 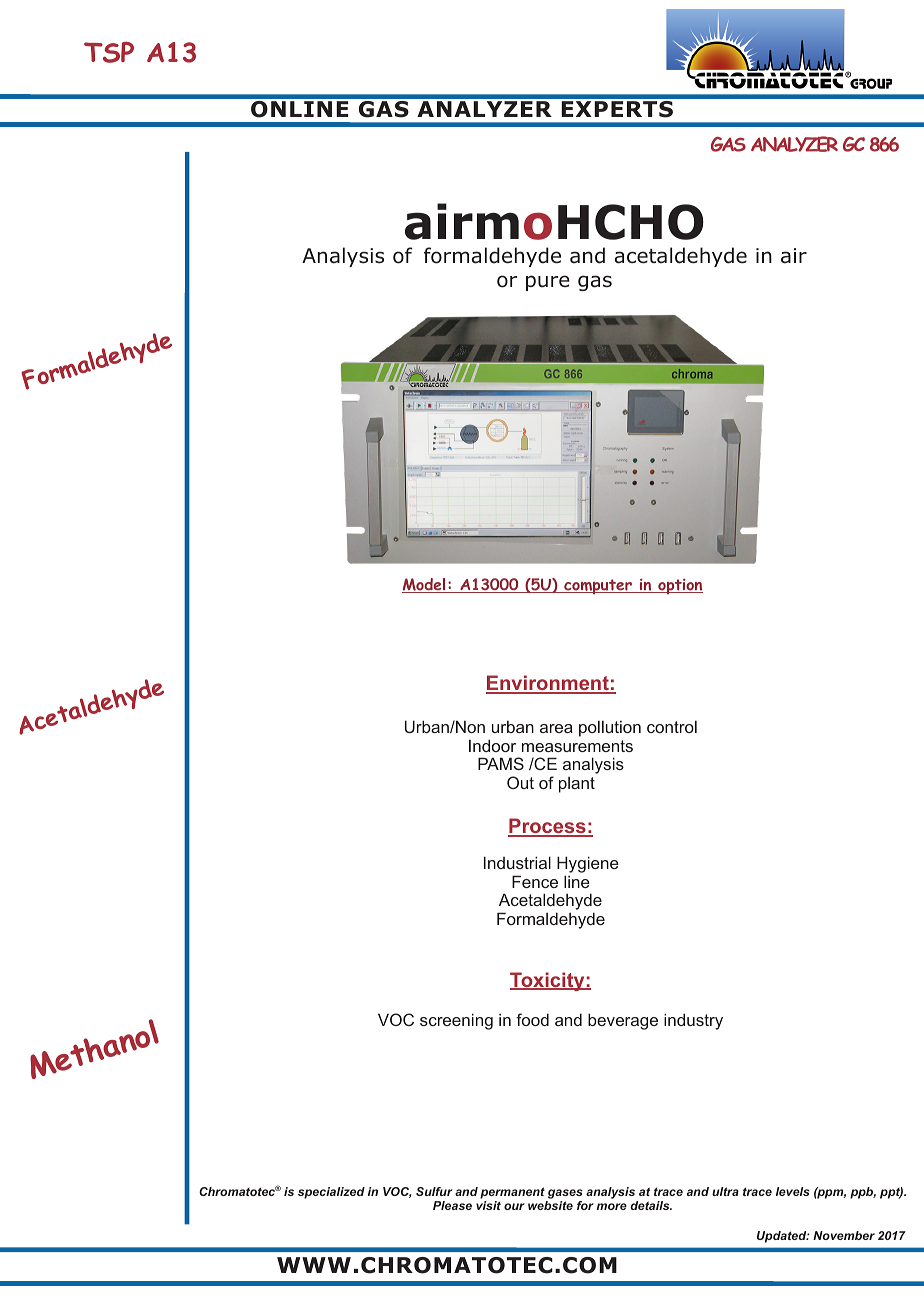 I want to click on Industrial, so click(x=517, y=862).
